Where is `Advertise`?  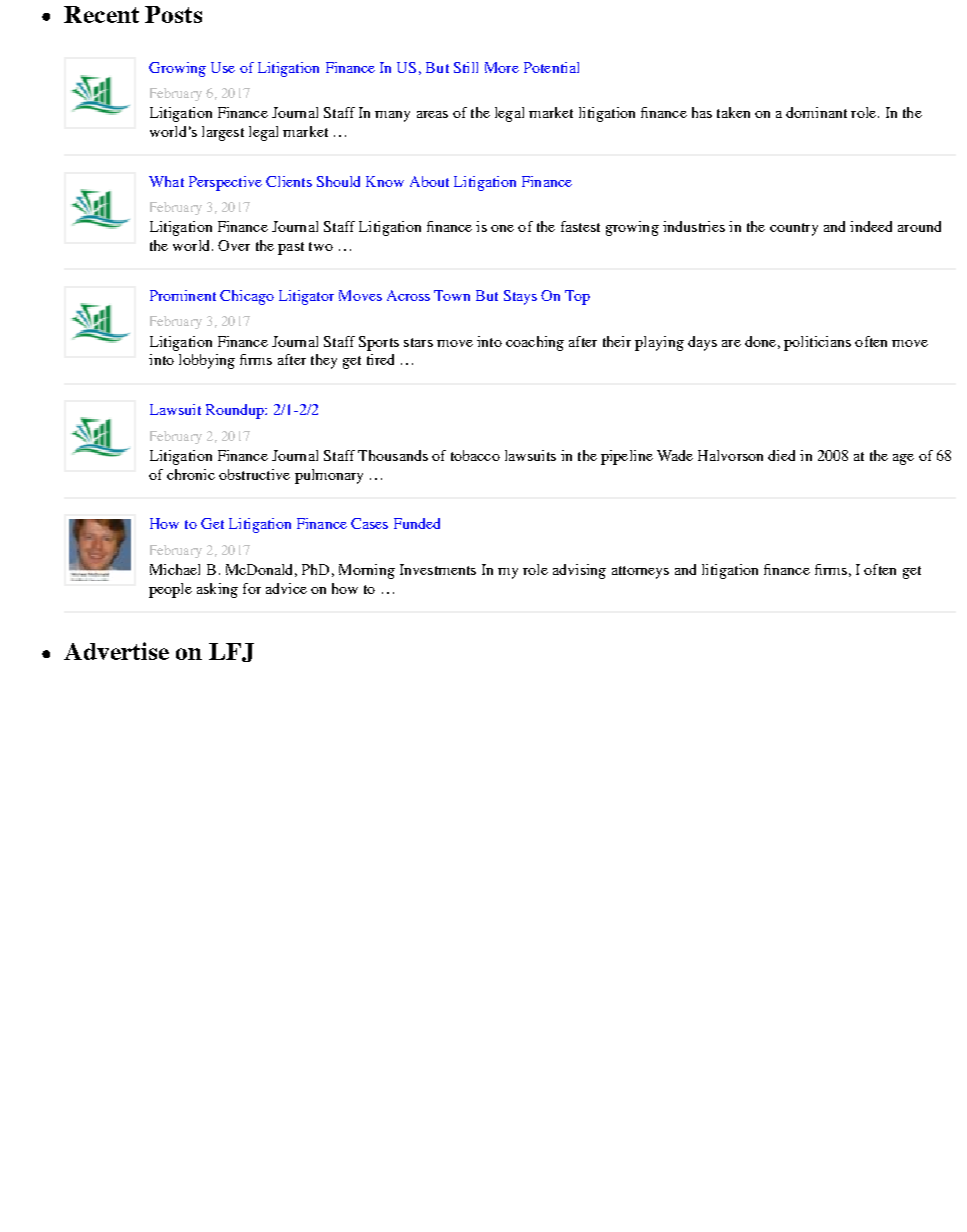
Advertise is located at coordinates (116, 651).
